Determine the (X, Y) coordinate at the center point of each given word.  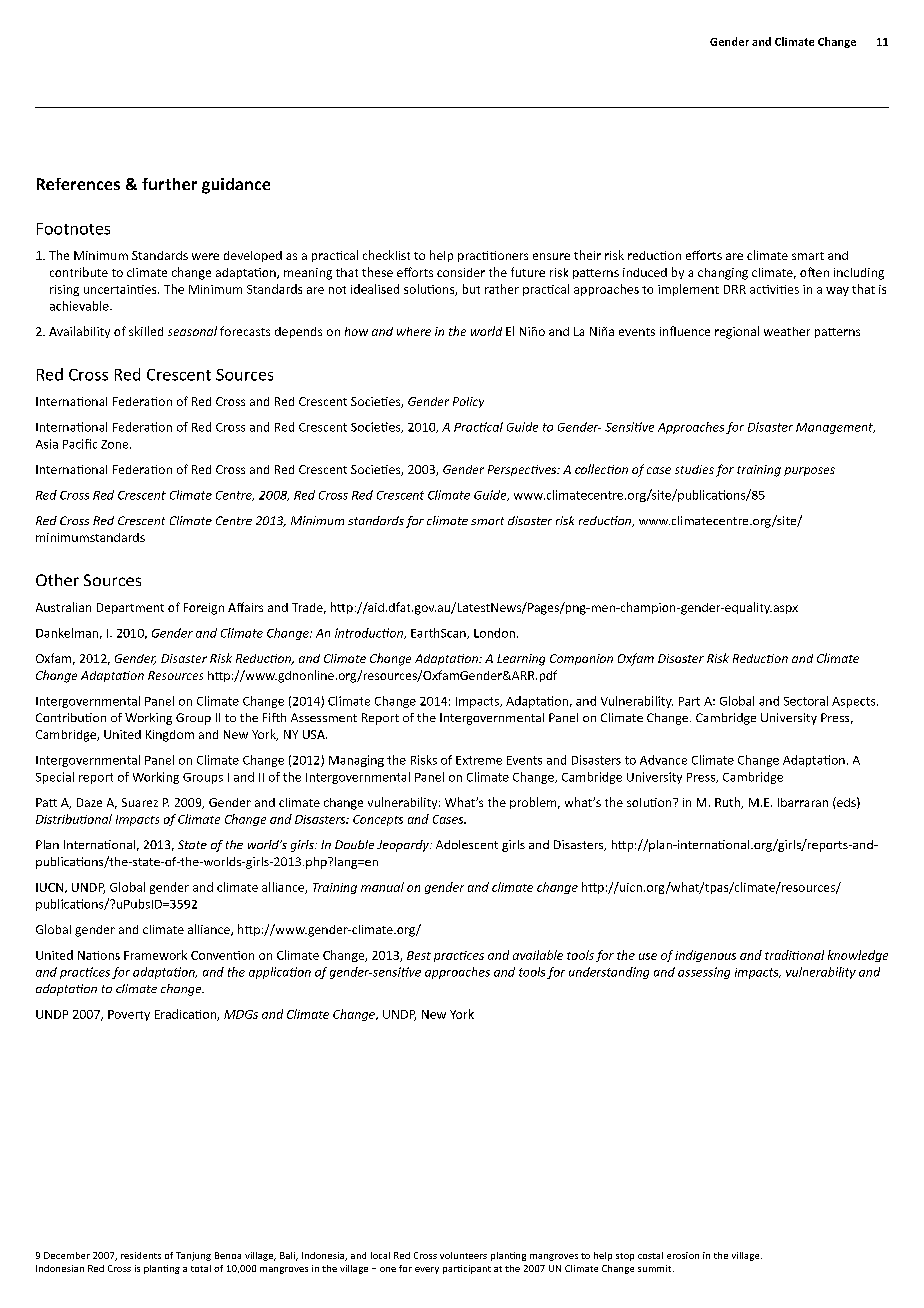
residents (141, 1255)
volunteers (463, 1255)
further (169, 184)
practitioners (493, 256)
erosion (683, 1255)
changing (723, 274)
